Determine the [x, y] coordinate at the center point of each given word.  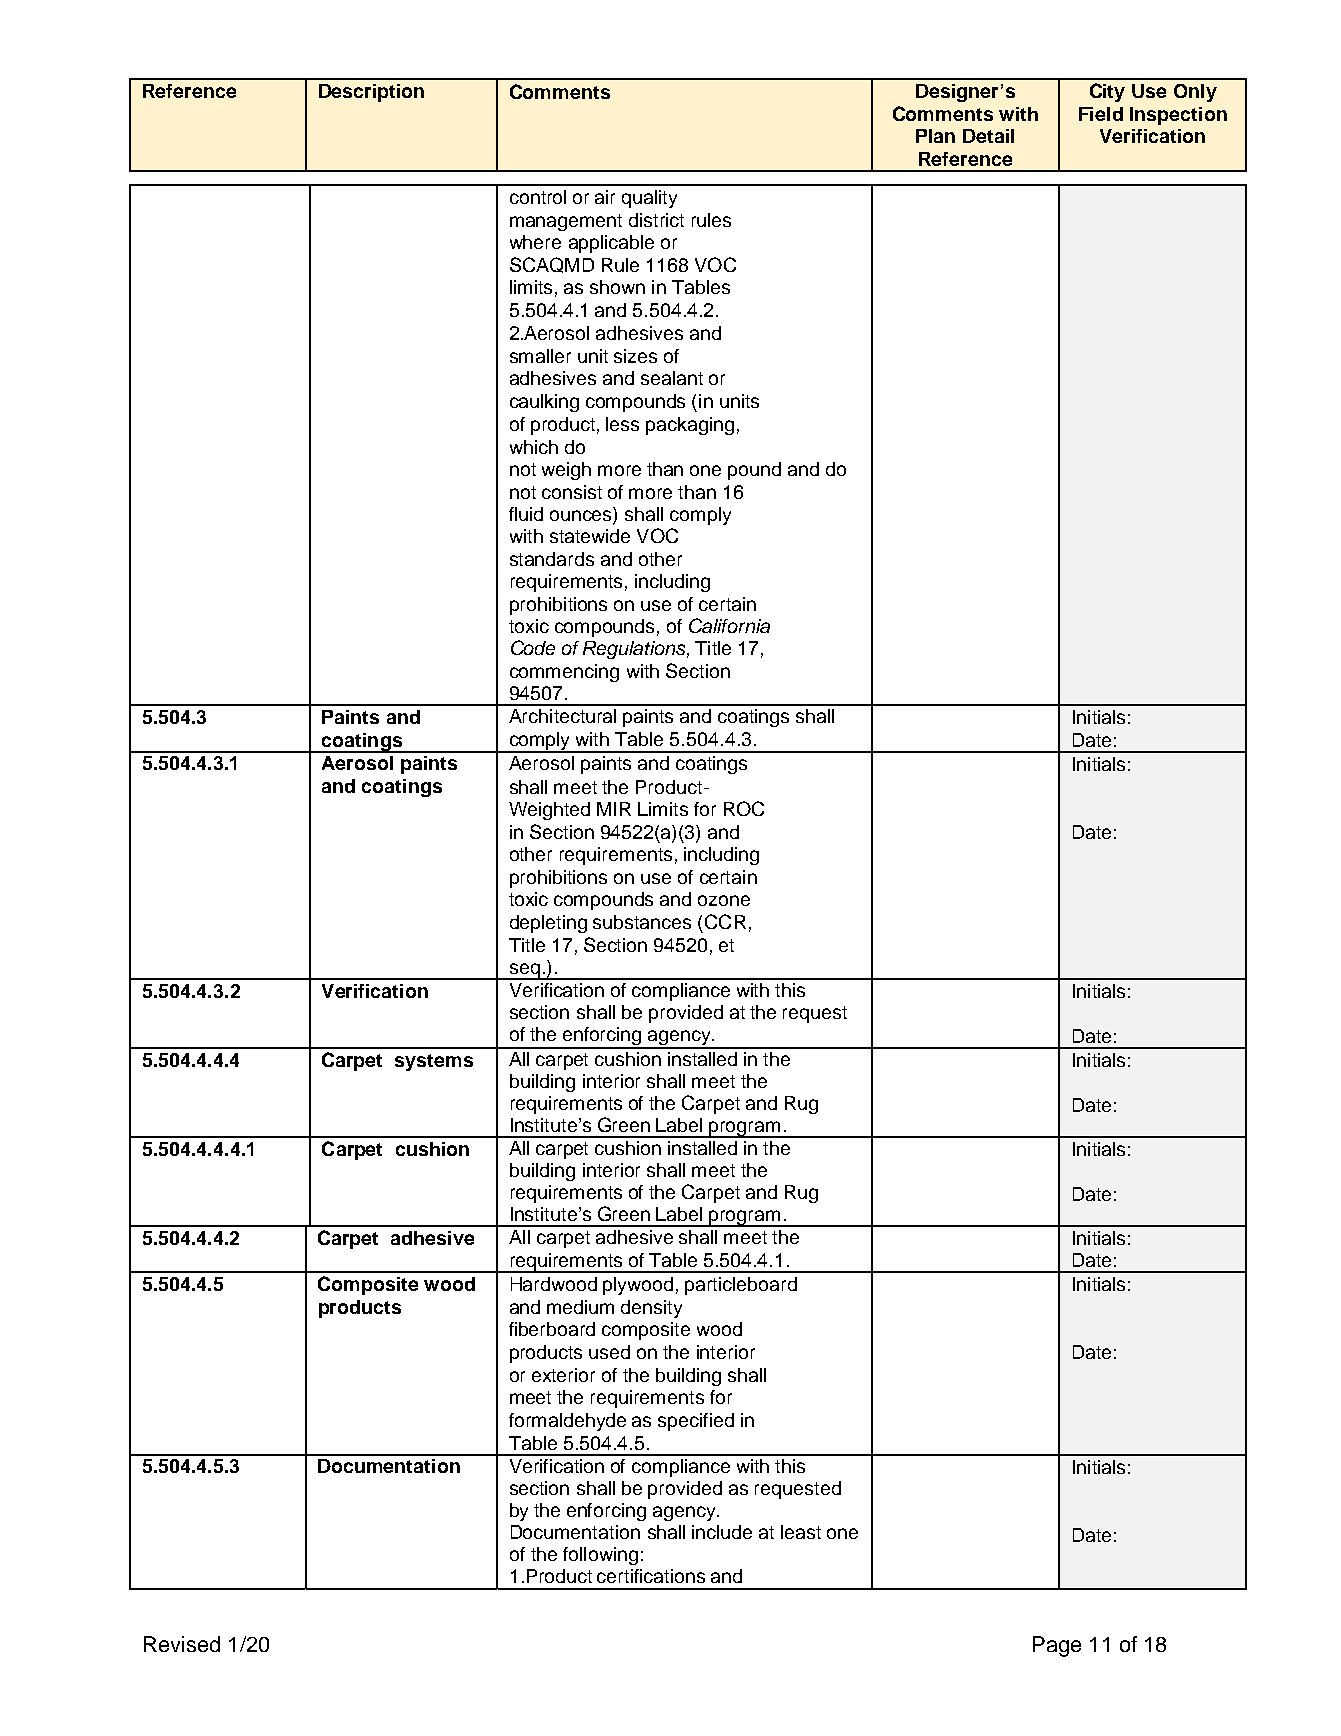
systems [434, 1062]
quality [649, 199]
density [651, 1309]
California [729, 625]
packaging [690, 426]
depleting [548, 924]
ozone [724, 900]
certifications [651, 1576]
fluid [526, 514]
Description [371, 93]
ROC [744, 808]
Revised [182, 1644]
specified [696, 1422]
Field [1101, 114]
